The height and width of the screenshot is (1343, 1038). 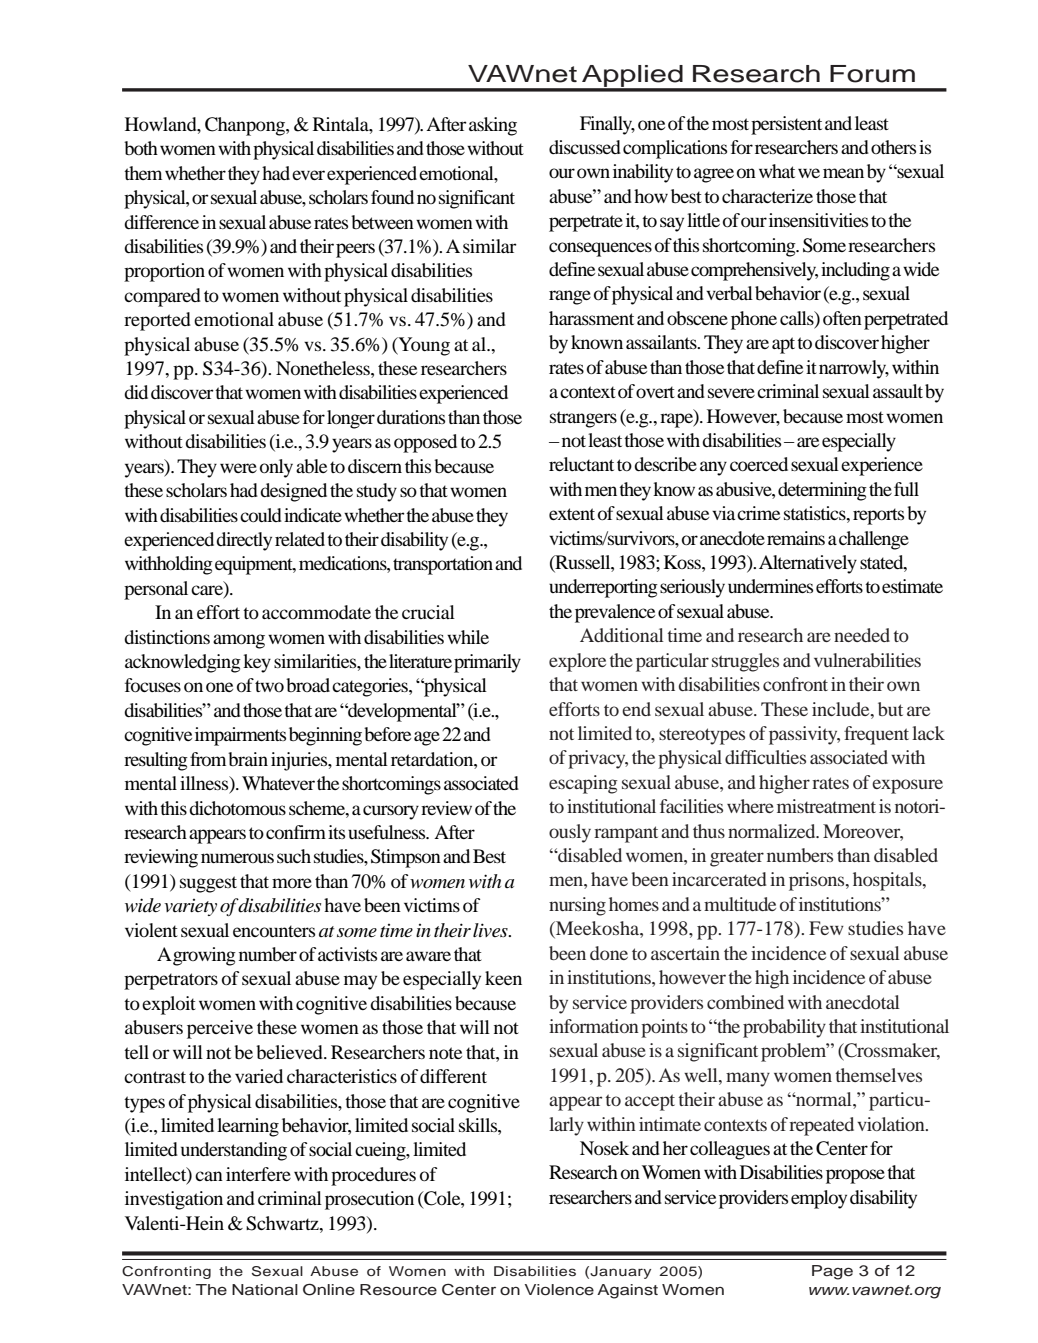 What do you see at coordinates (265, 1290) in the screenshot?
I see `National` at bounding box center [265, 1290].
